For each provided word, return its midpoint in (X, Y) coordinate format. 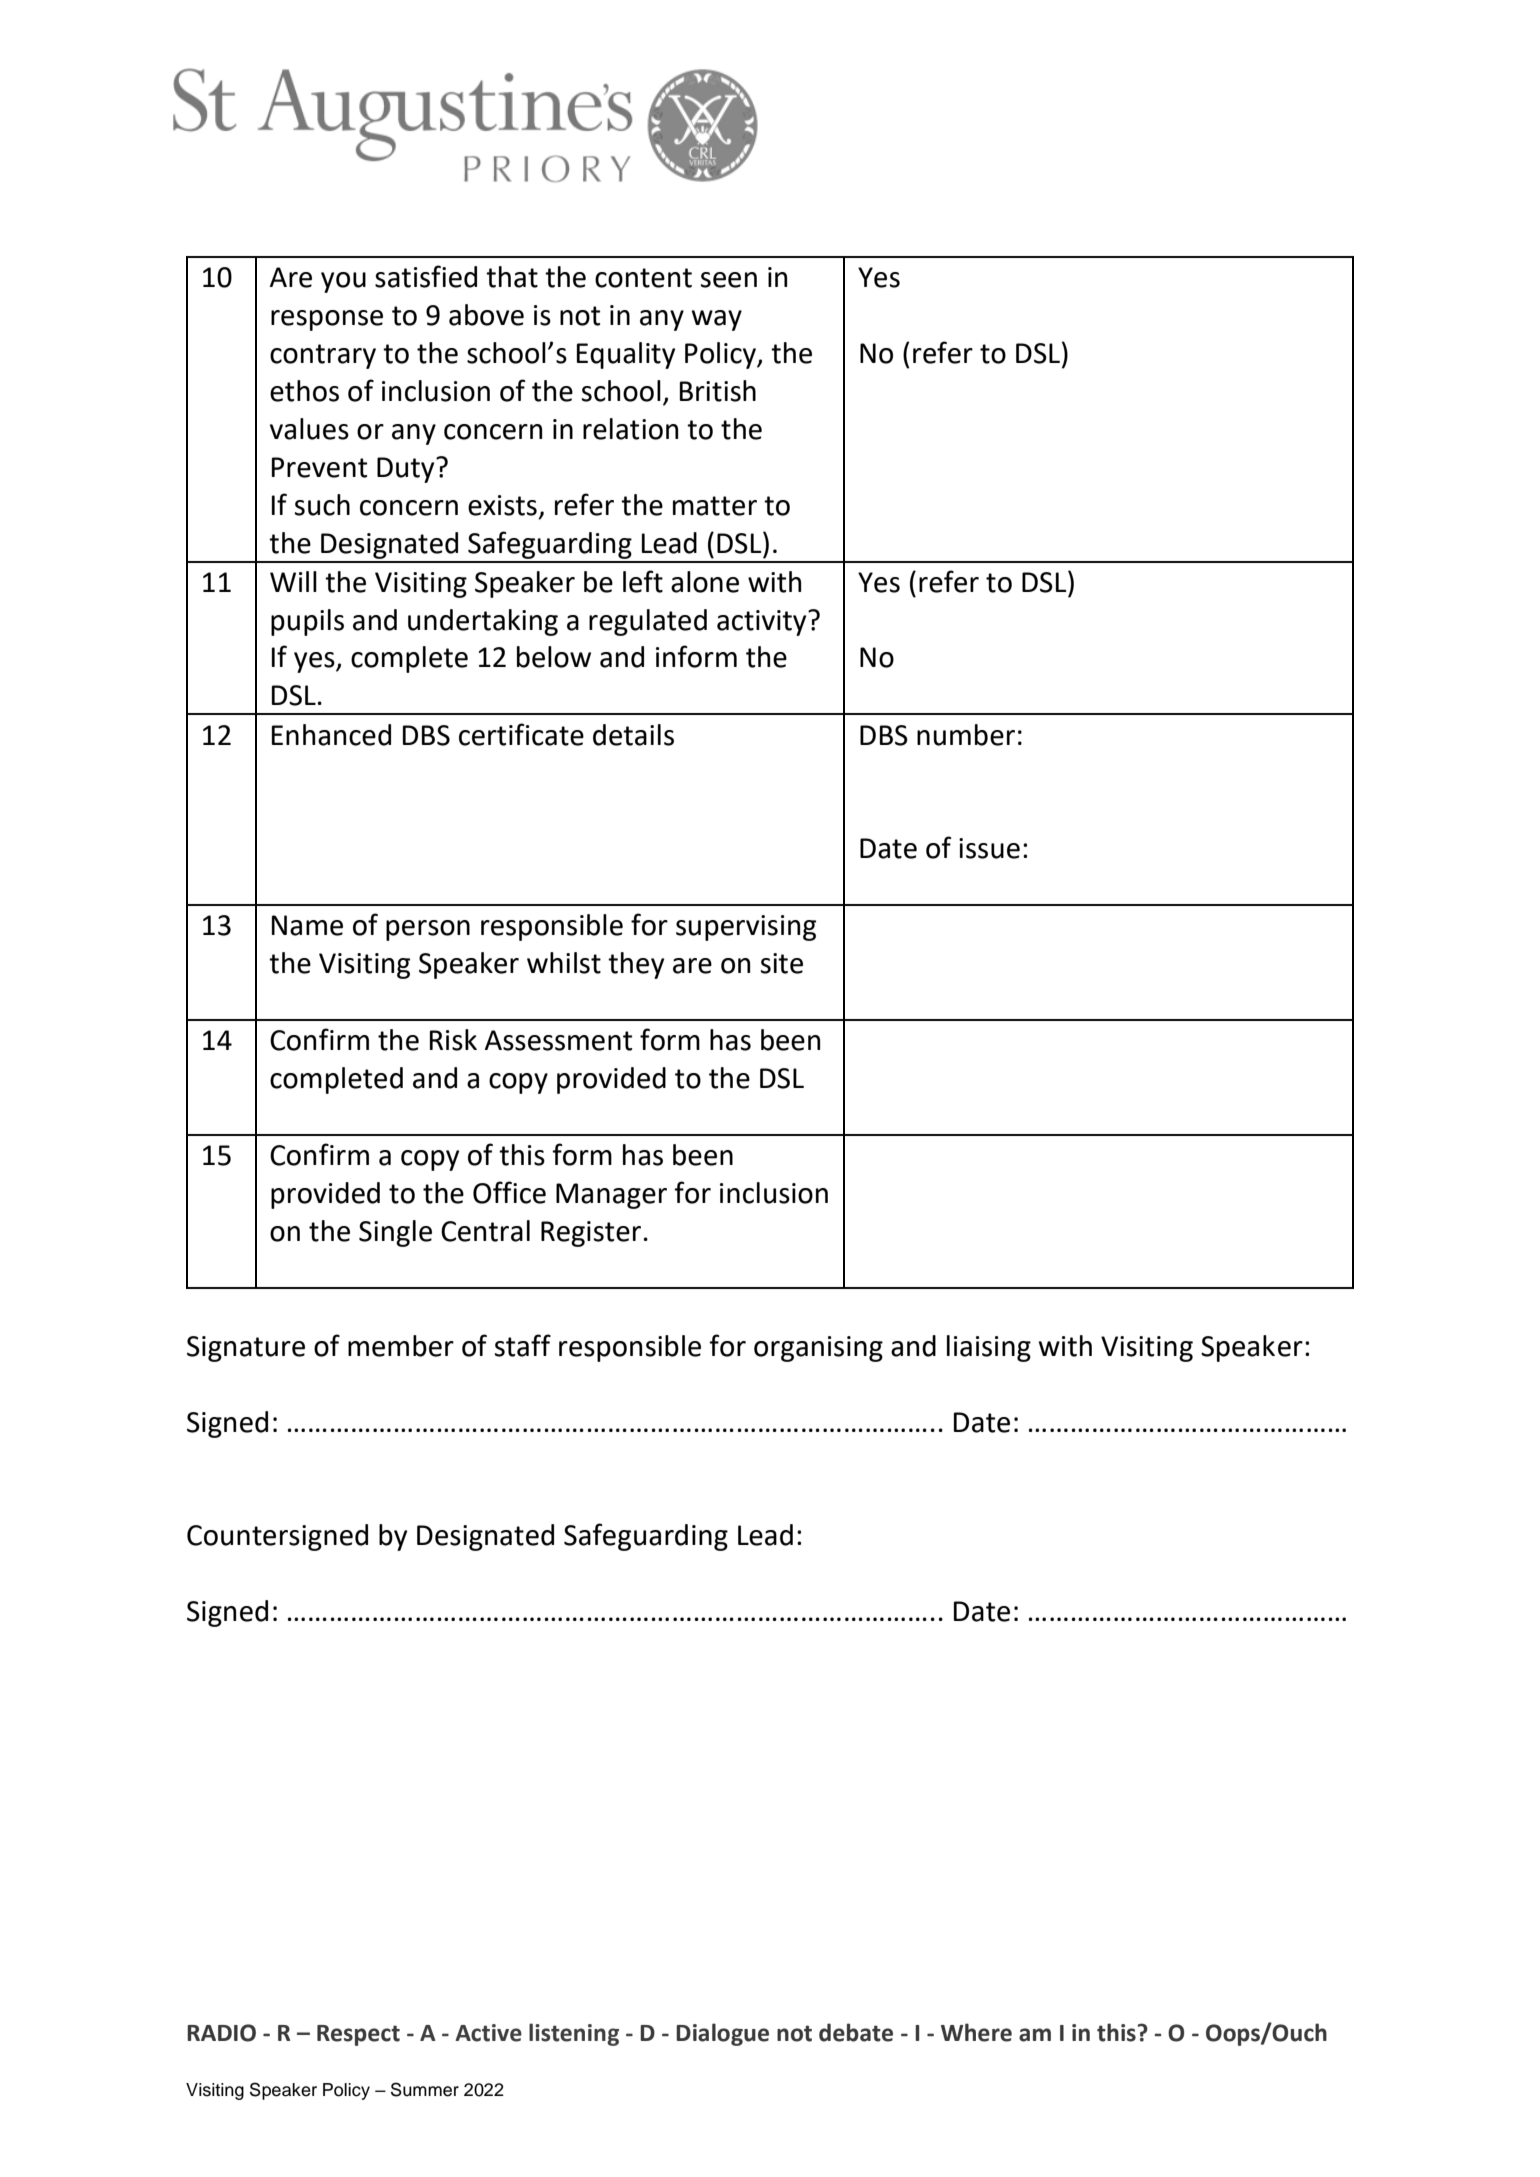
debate (856, 2032)
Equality (626, 355)
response (327, 320)
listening (574, 2034)
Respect (358, 2035)
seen (729, 280)
